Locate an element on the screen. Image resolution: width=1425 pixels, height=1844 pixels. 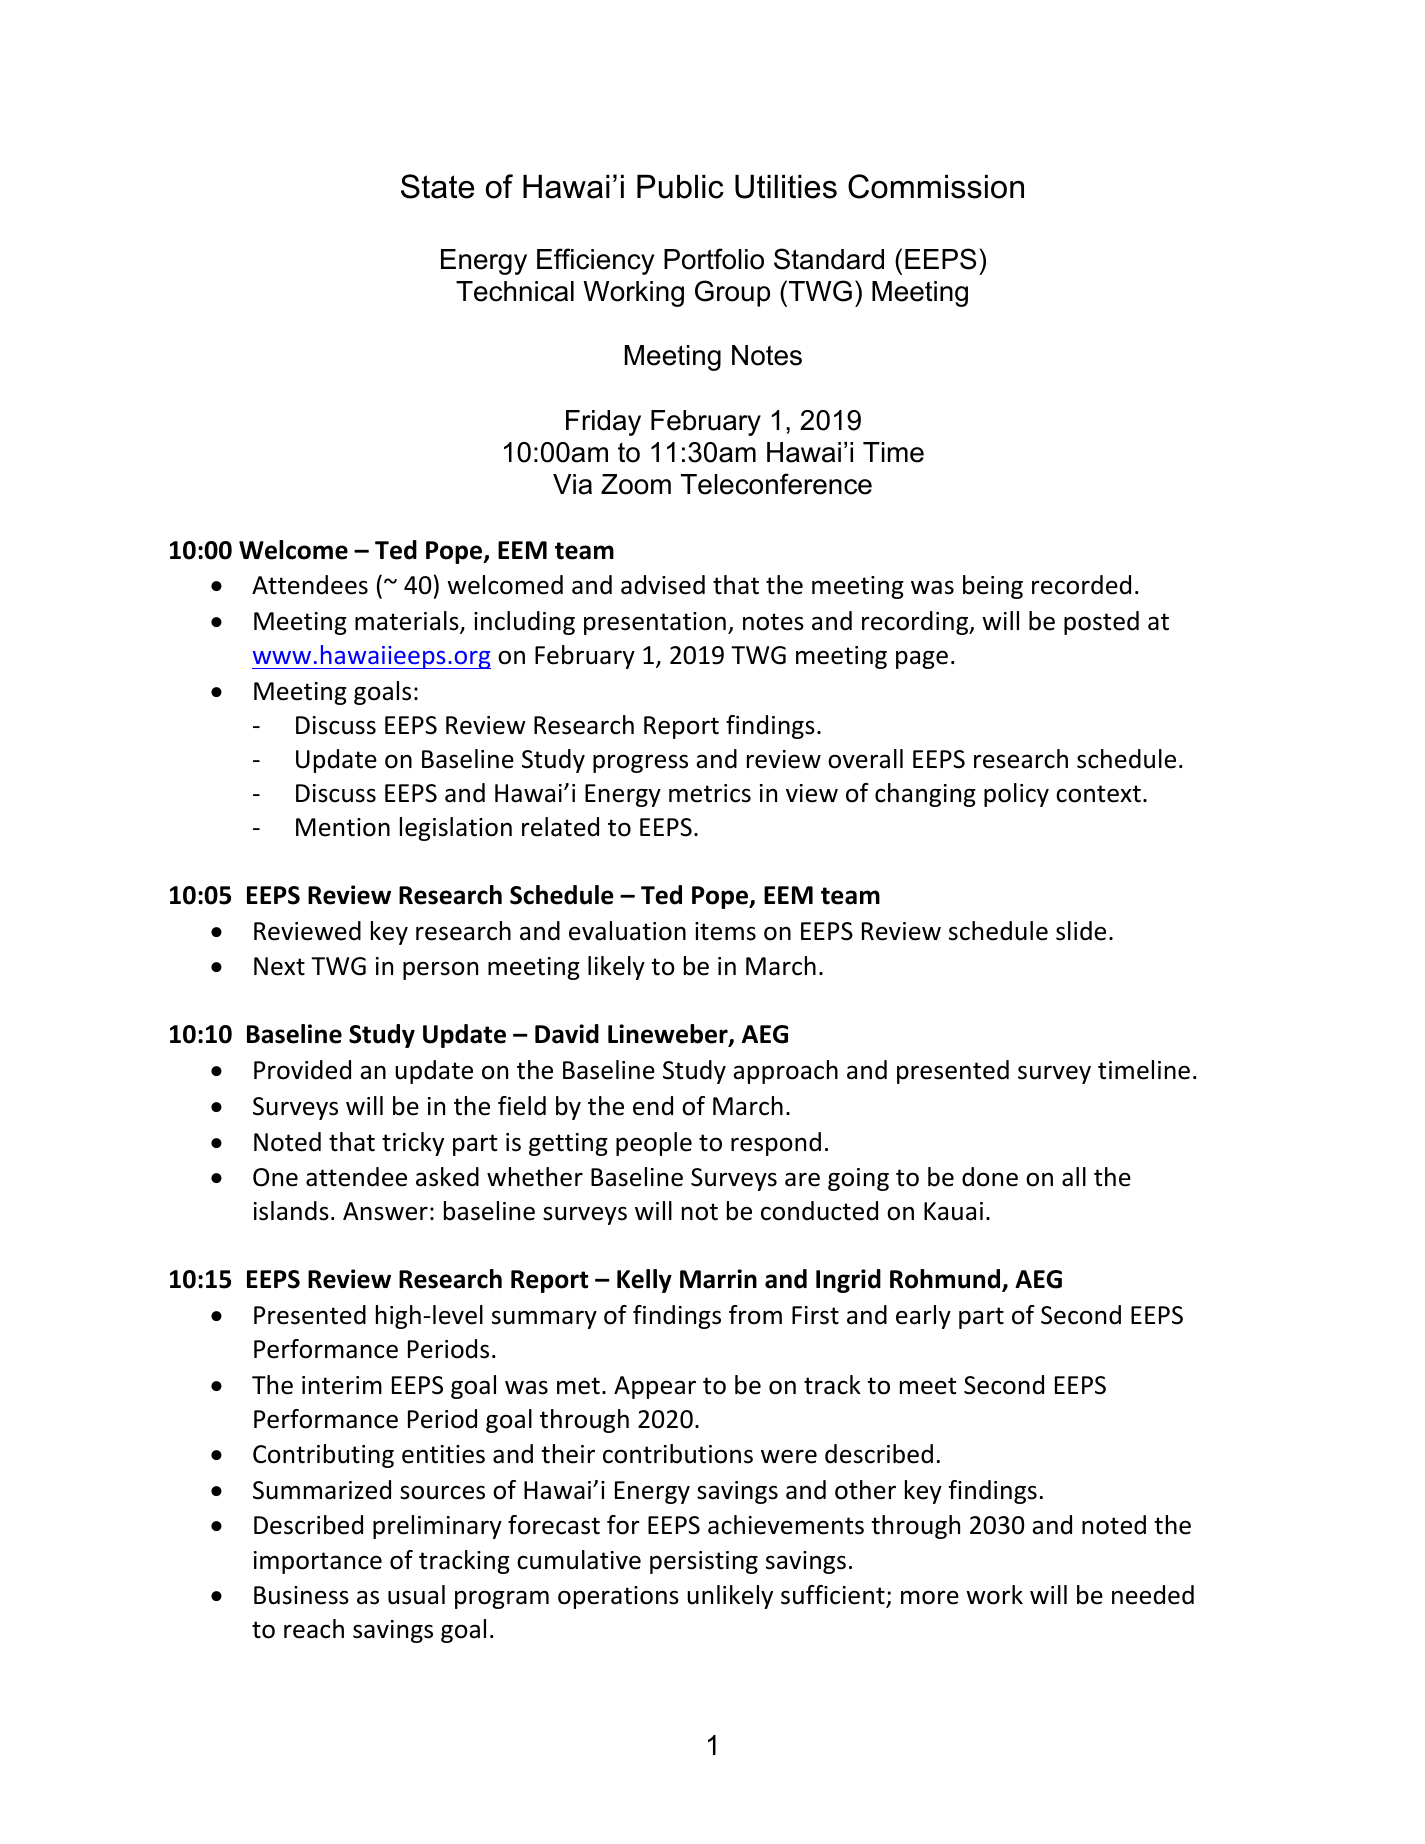
items is located at coordinates (725, 931).
